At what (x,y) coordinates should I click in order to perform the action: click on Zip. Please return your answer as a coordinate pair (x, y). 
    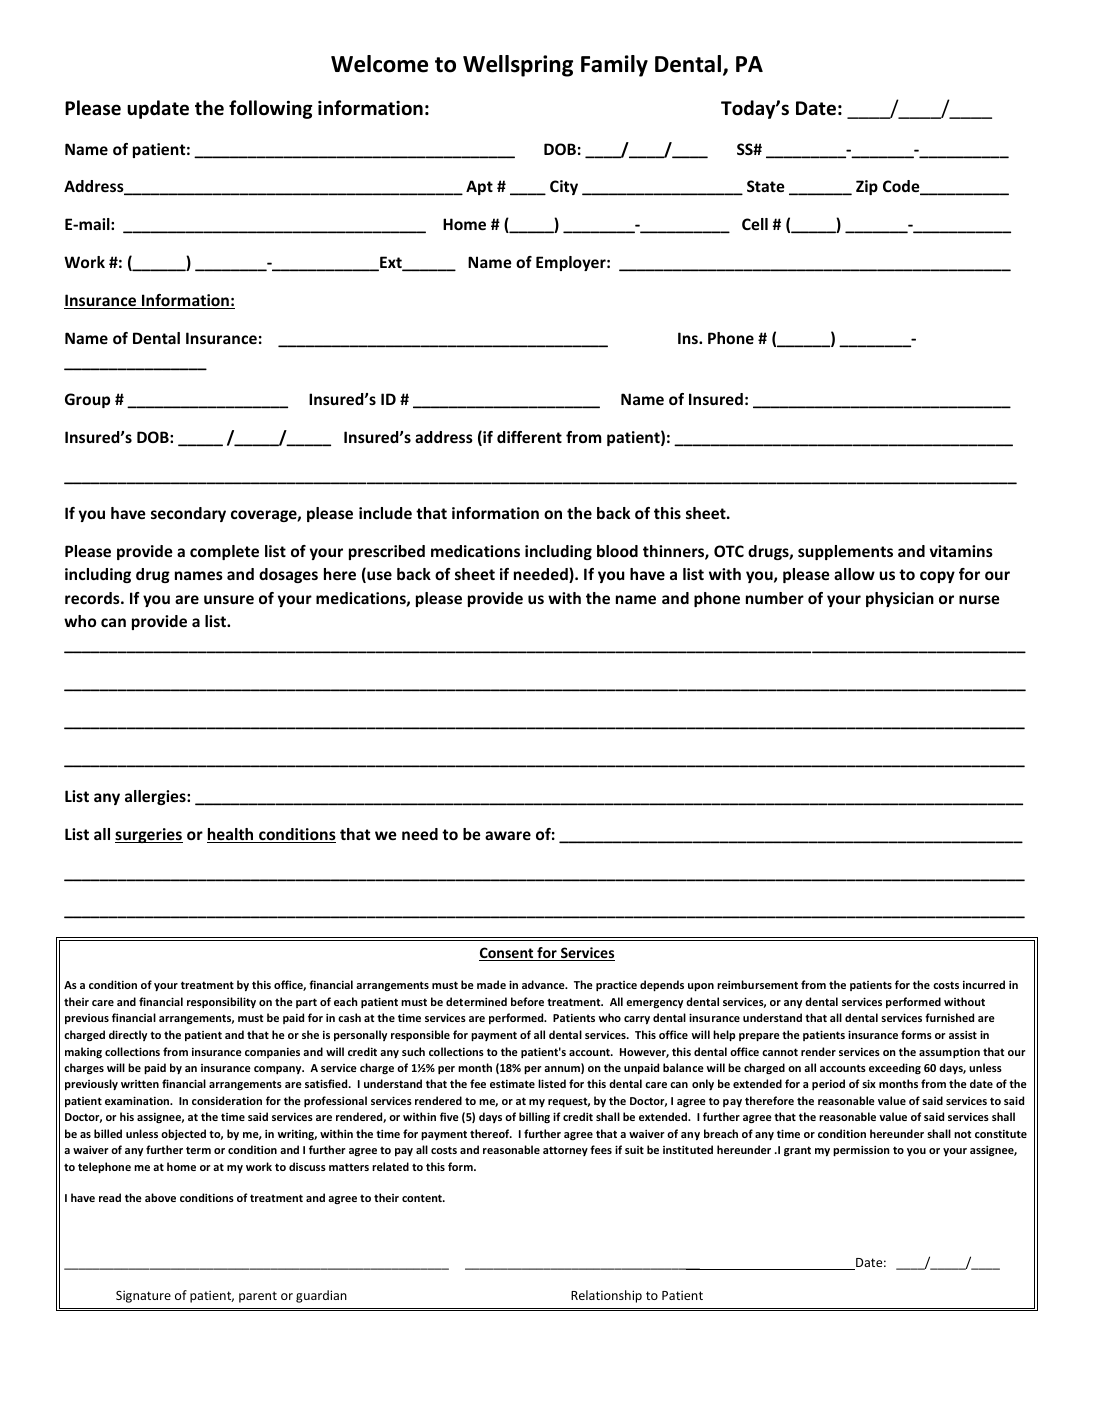
    Looking at the image, I should click on (867, 187).
